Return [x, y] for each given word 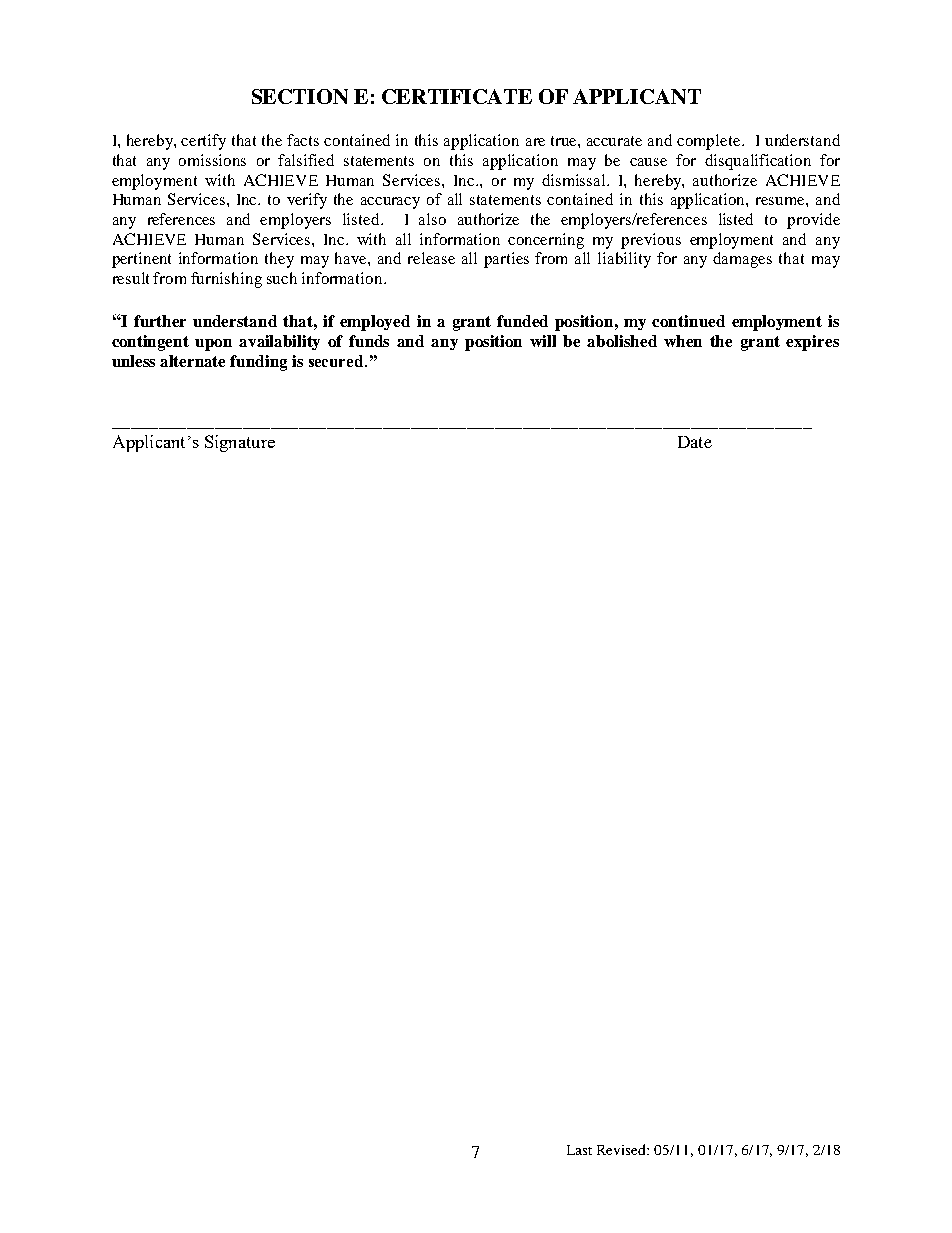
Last [579, 1150]
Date [695, 442]
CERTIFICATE [457, 96]
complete [710, 142]
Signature [240, 443]
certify [203, 142]
